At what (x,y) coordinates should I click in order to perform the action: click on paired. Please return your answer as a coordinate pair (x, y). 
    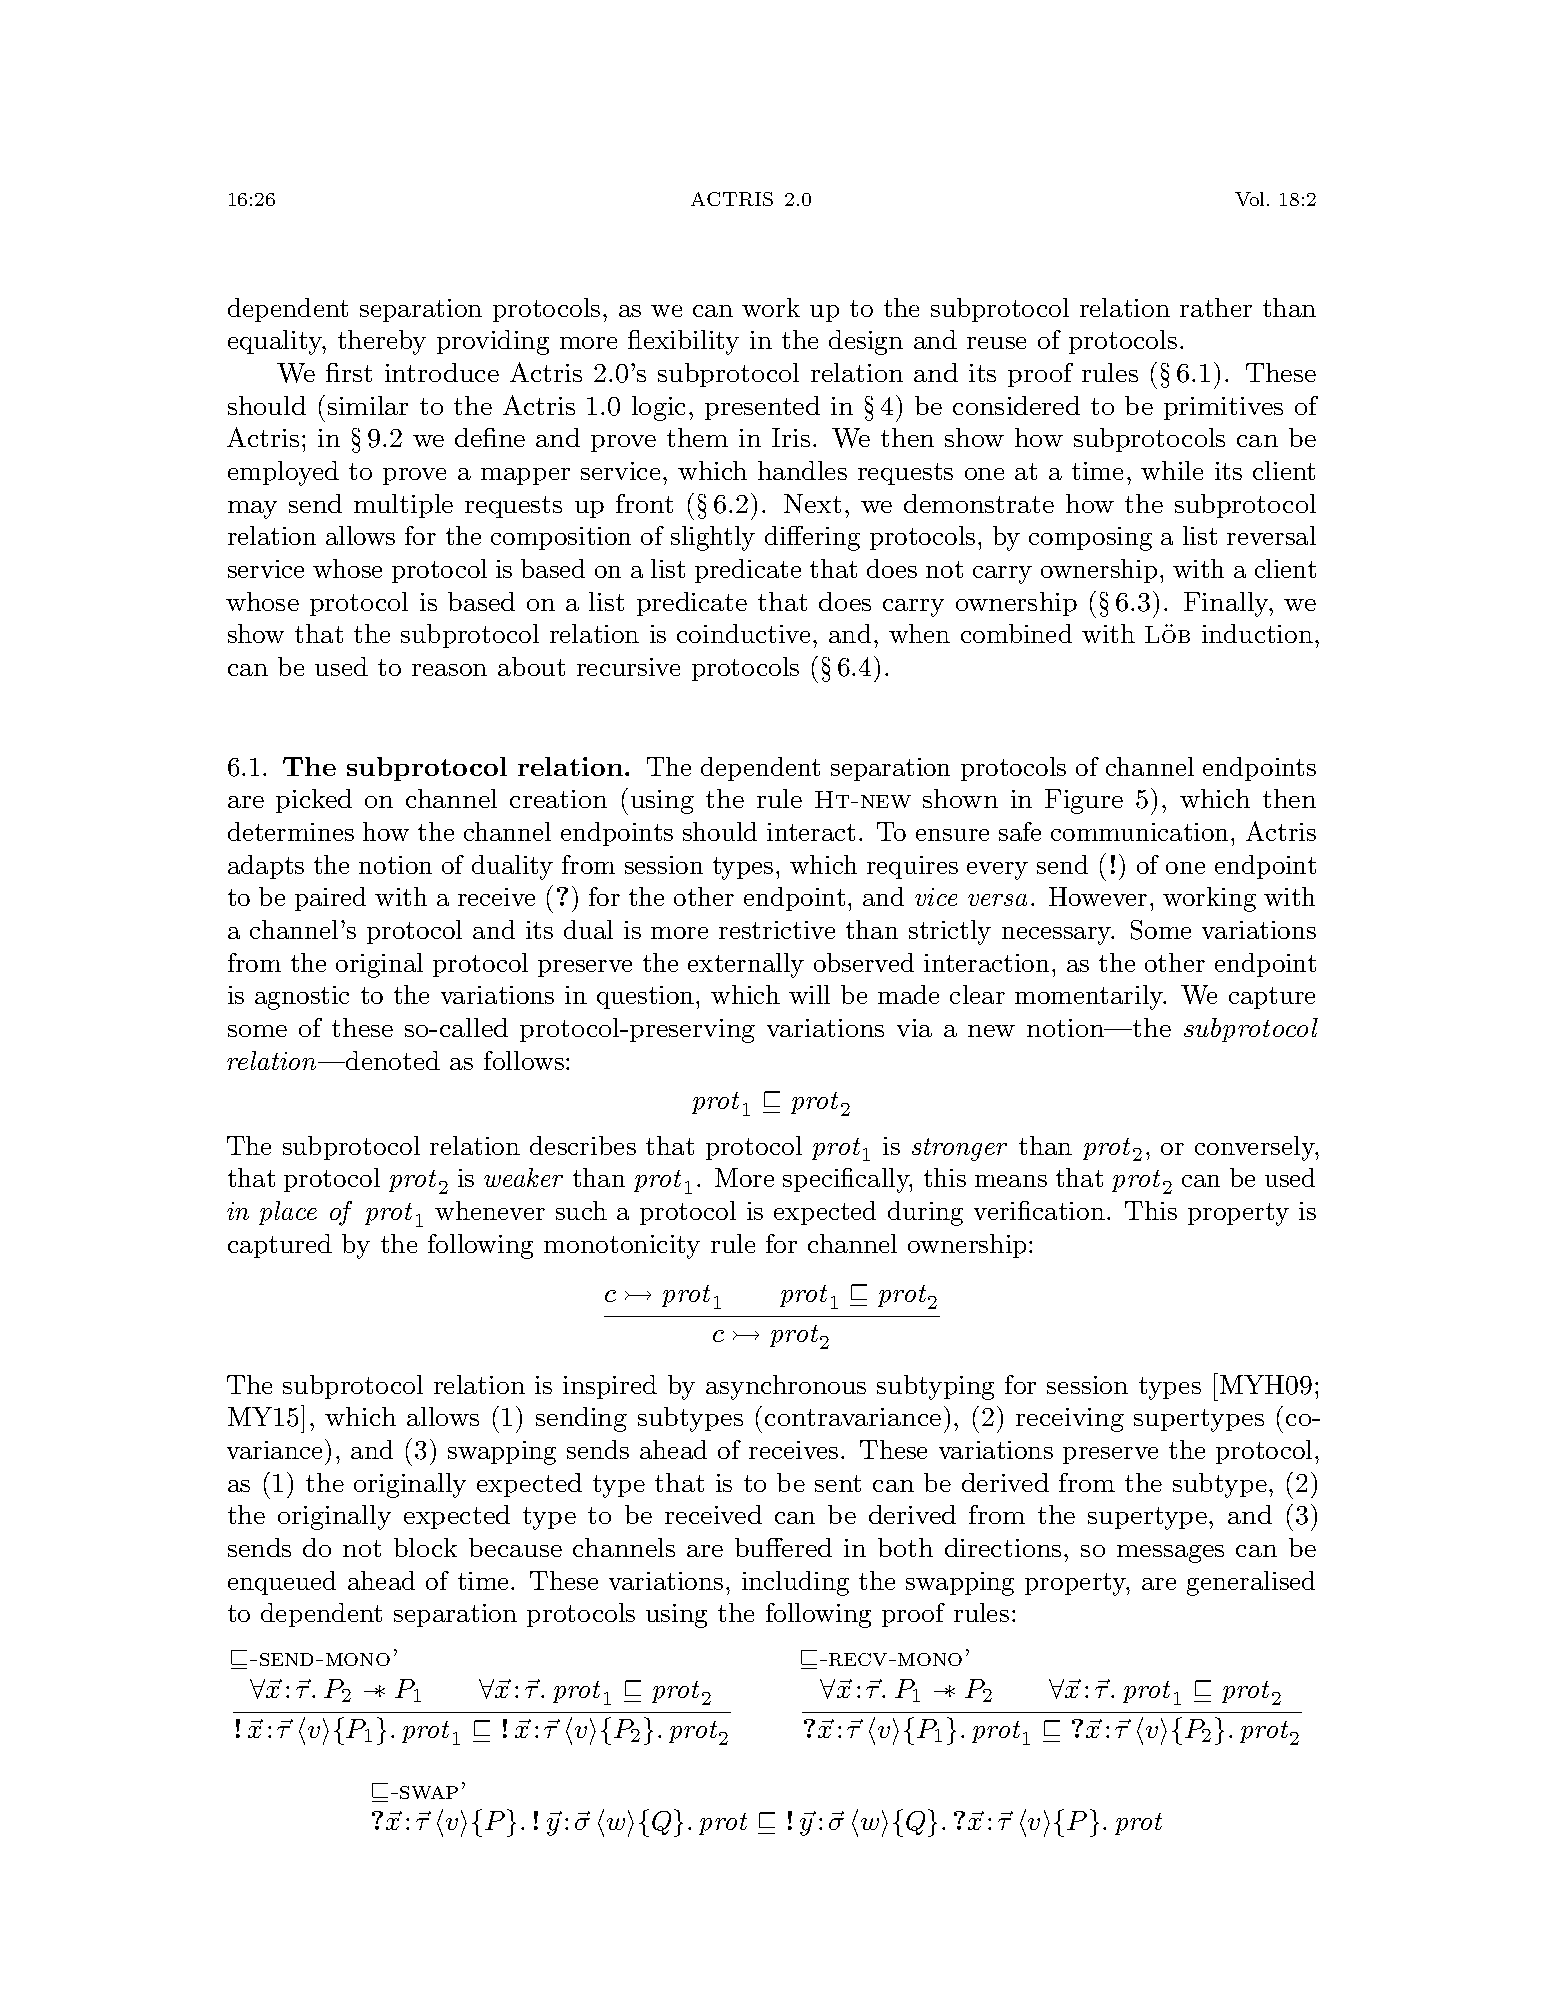
    Looking at the image, I should click on (330, 899).
